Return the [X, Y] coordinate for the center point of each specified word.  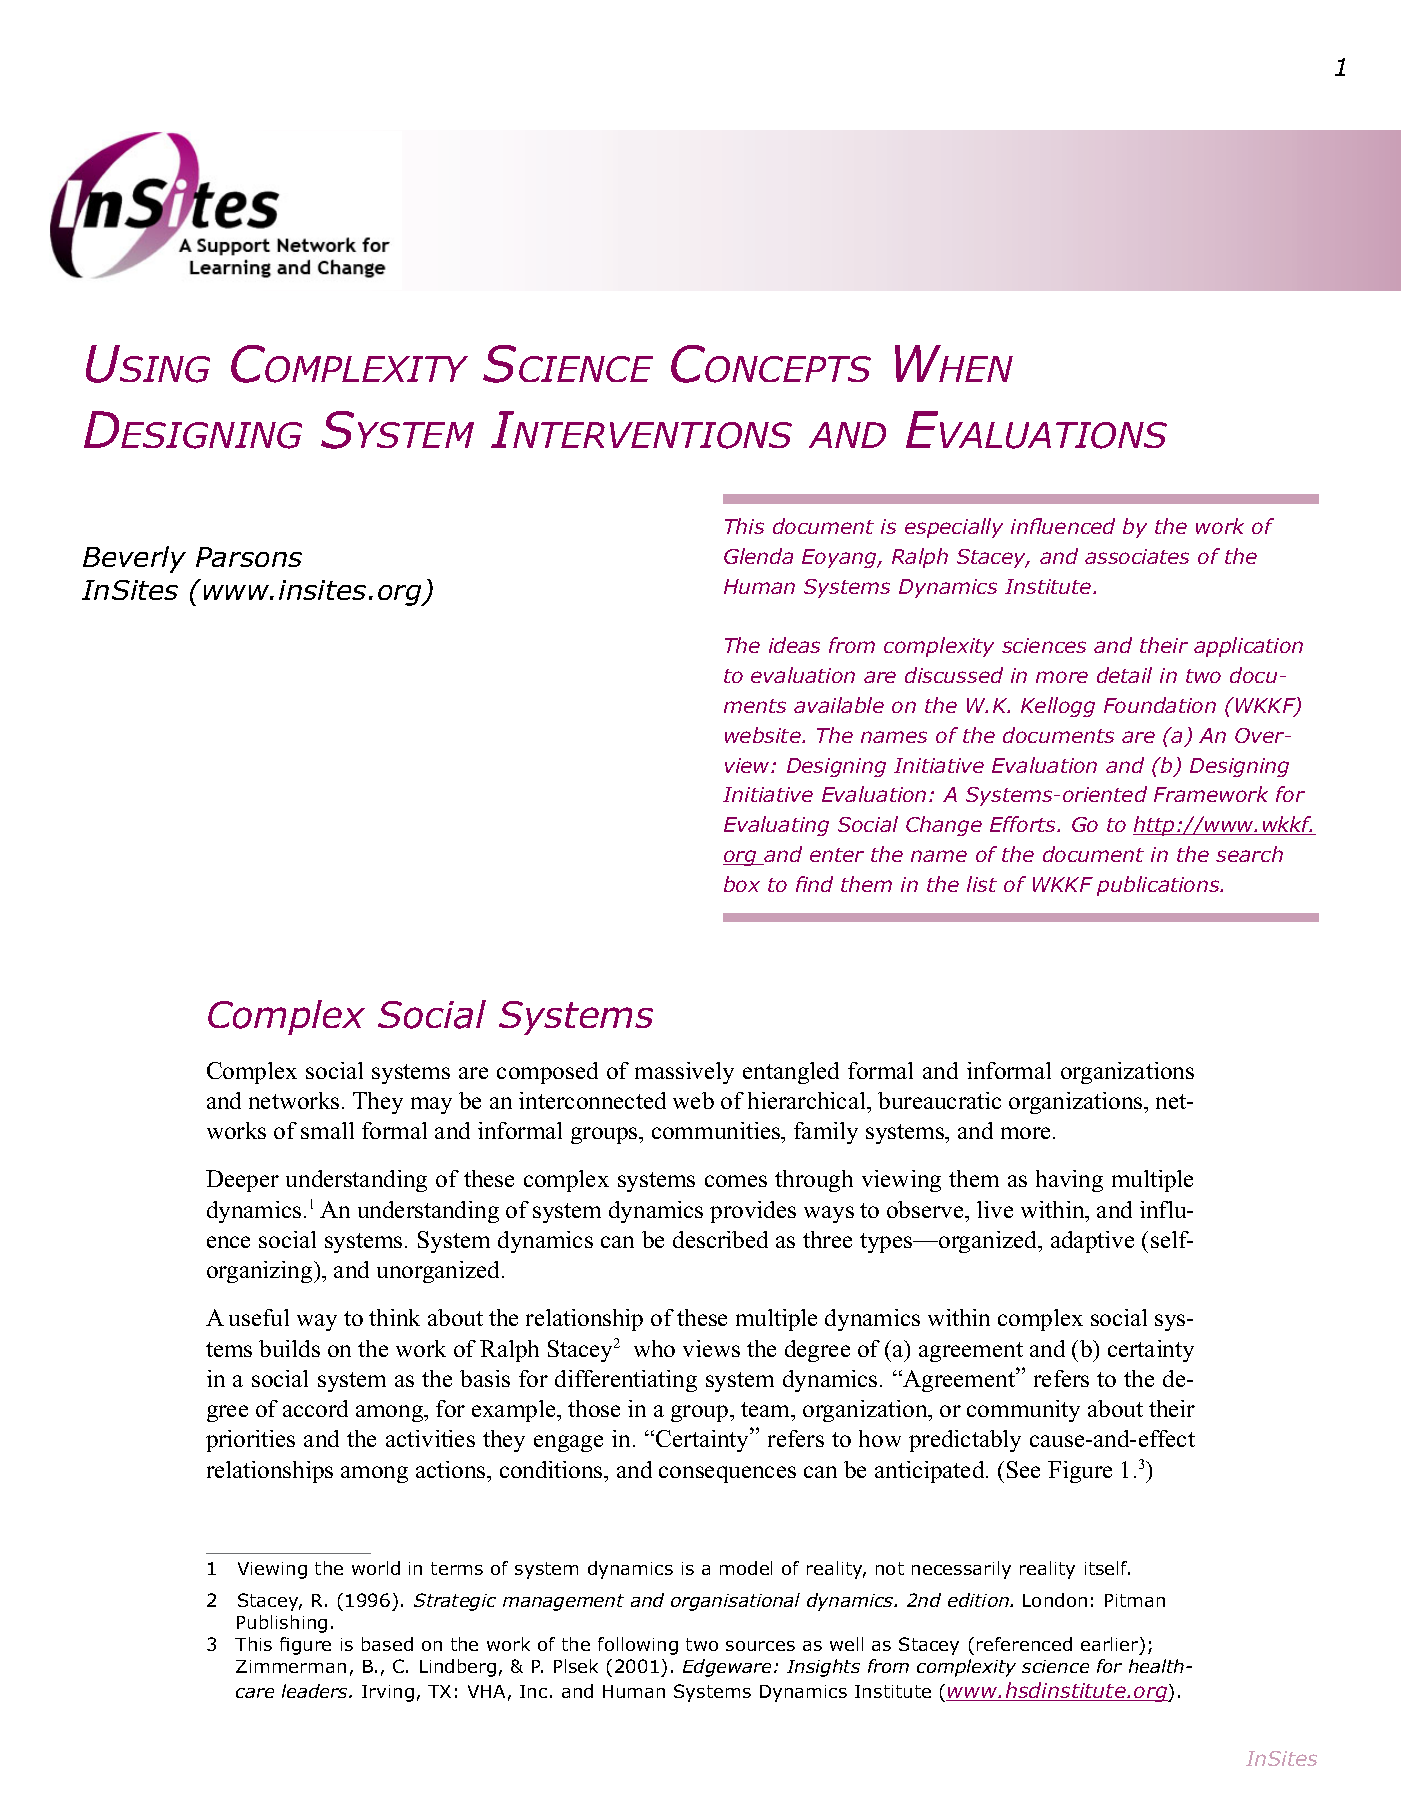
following [638, 1646]
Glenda [758, 556]
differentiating [626, 1381]
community [1023, 1411]
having [1069, 1181]
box [742, 884]
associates [1137, 556]
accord [315, 1408]
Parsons [249, 557]
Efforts [1024, 824]
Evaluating [776, 826]
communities [717, 1130]
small [327, 1130]
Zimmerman [291, 1666]
